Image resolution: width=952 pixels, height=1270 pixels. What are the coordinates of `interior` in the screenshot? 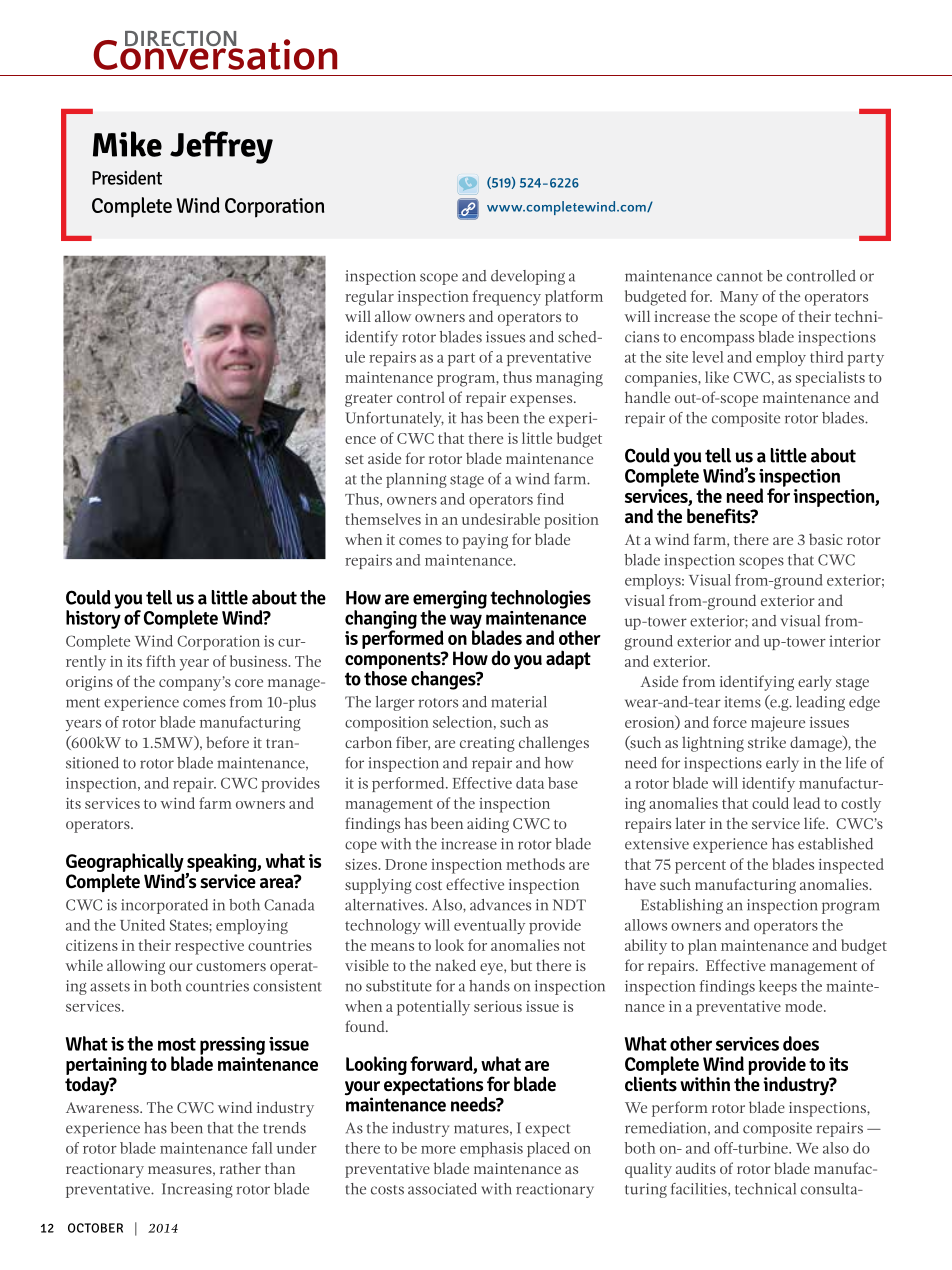 It's located at (855, 641).
